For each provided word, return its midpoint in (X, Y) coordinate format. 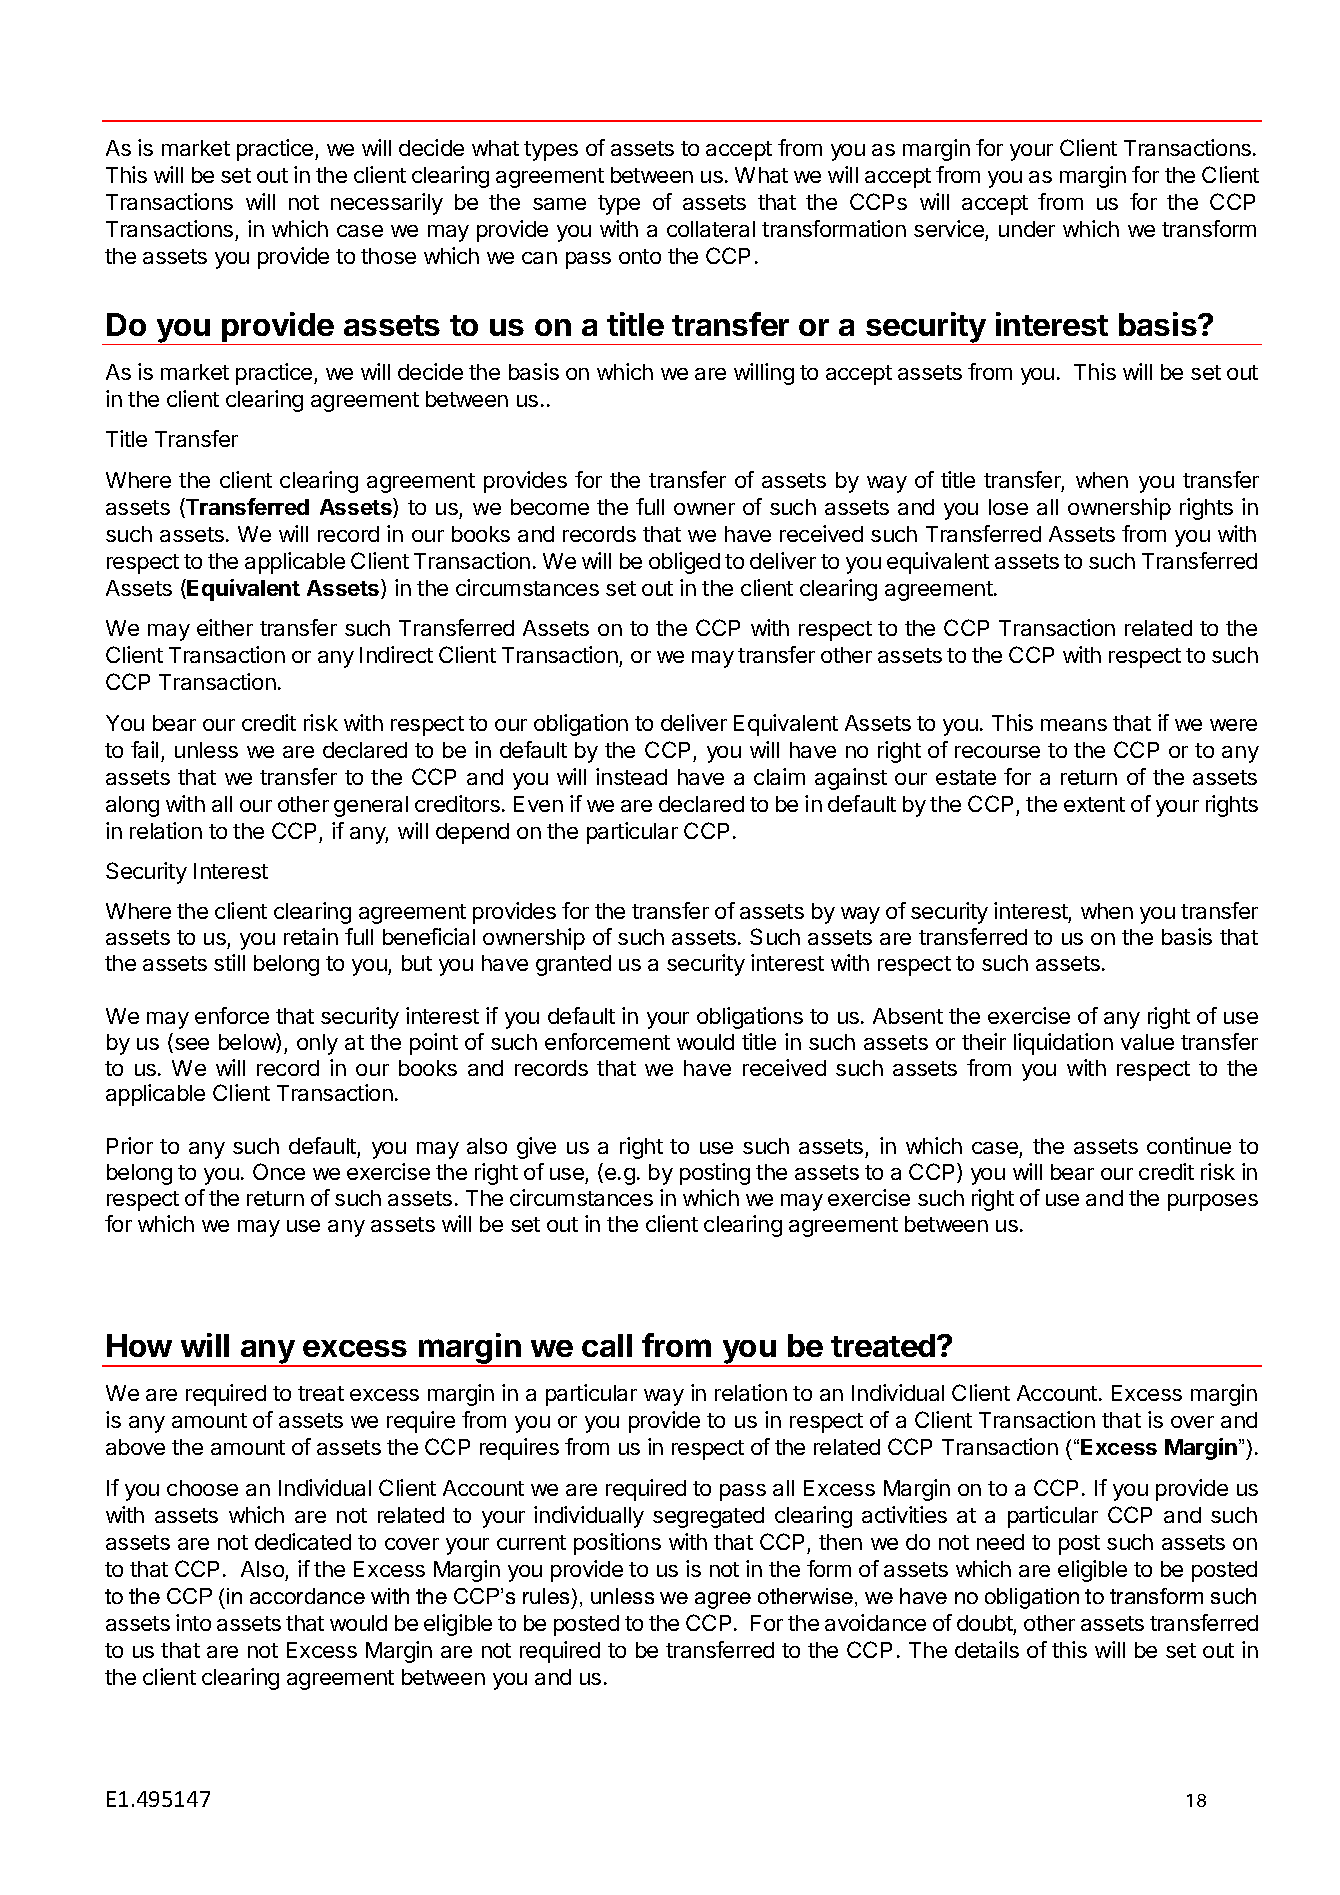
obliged (684, 563)
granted (573, 965)
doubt (985, 1623)
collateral (711, 229)
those (388, 256)
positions (617, 1544)
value (1147, 1042)
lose (1008, 507)
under (1027, 229)
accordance (307, 1596)
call (607, 1345)
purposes (1213, 1202)
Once (279, 1171)
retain (311, 936)
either (225, 627)
